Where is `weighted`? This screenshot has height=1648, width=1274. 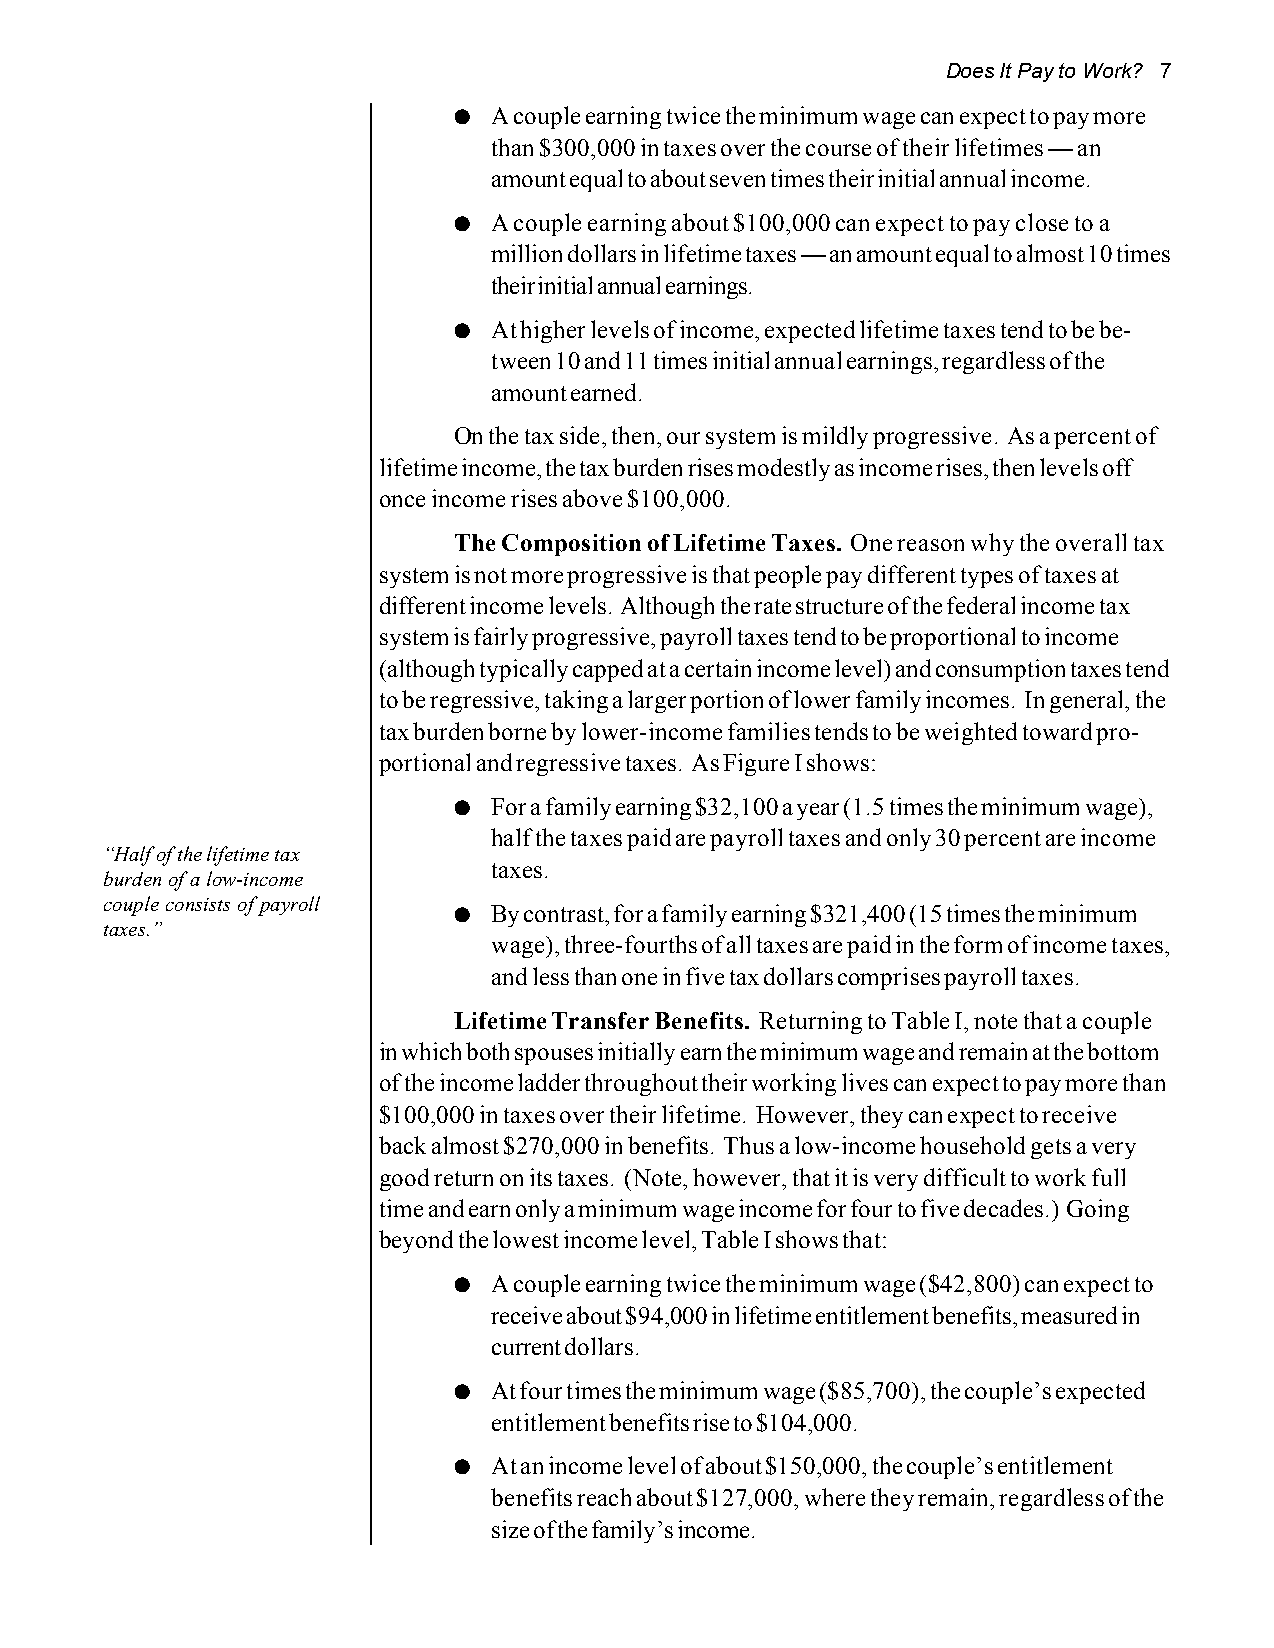
weighted is located at coordinates (971, 733).
